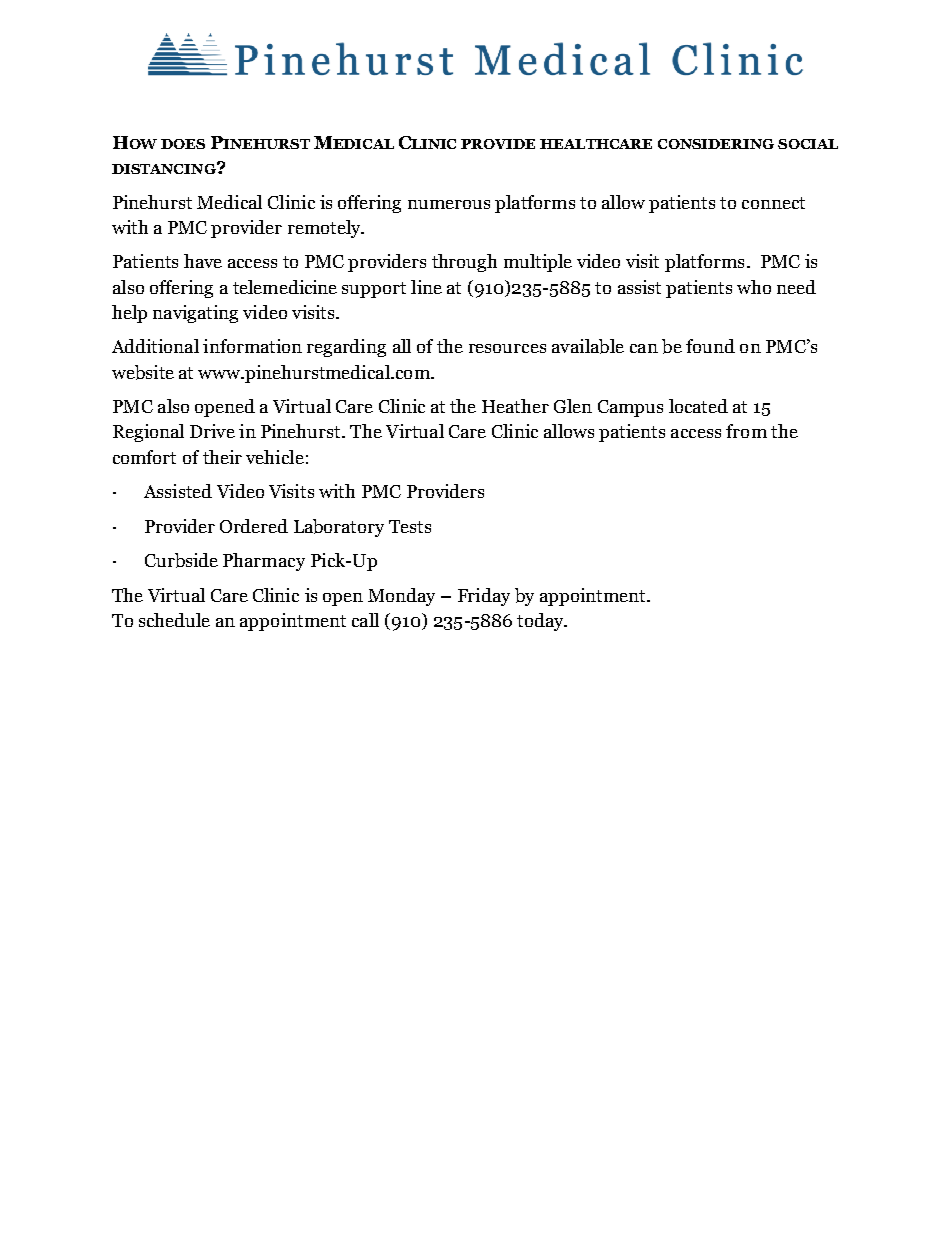 The height and width of the document is (1233, 952). Describe the element at coordinates (174, 620) in the document. I see `schedule` at that location.
